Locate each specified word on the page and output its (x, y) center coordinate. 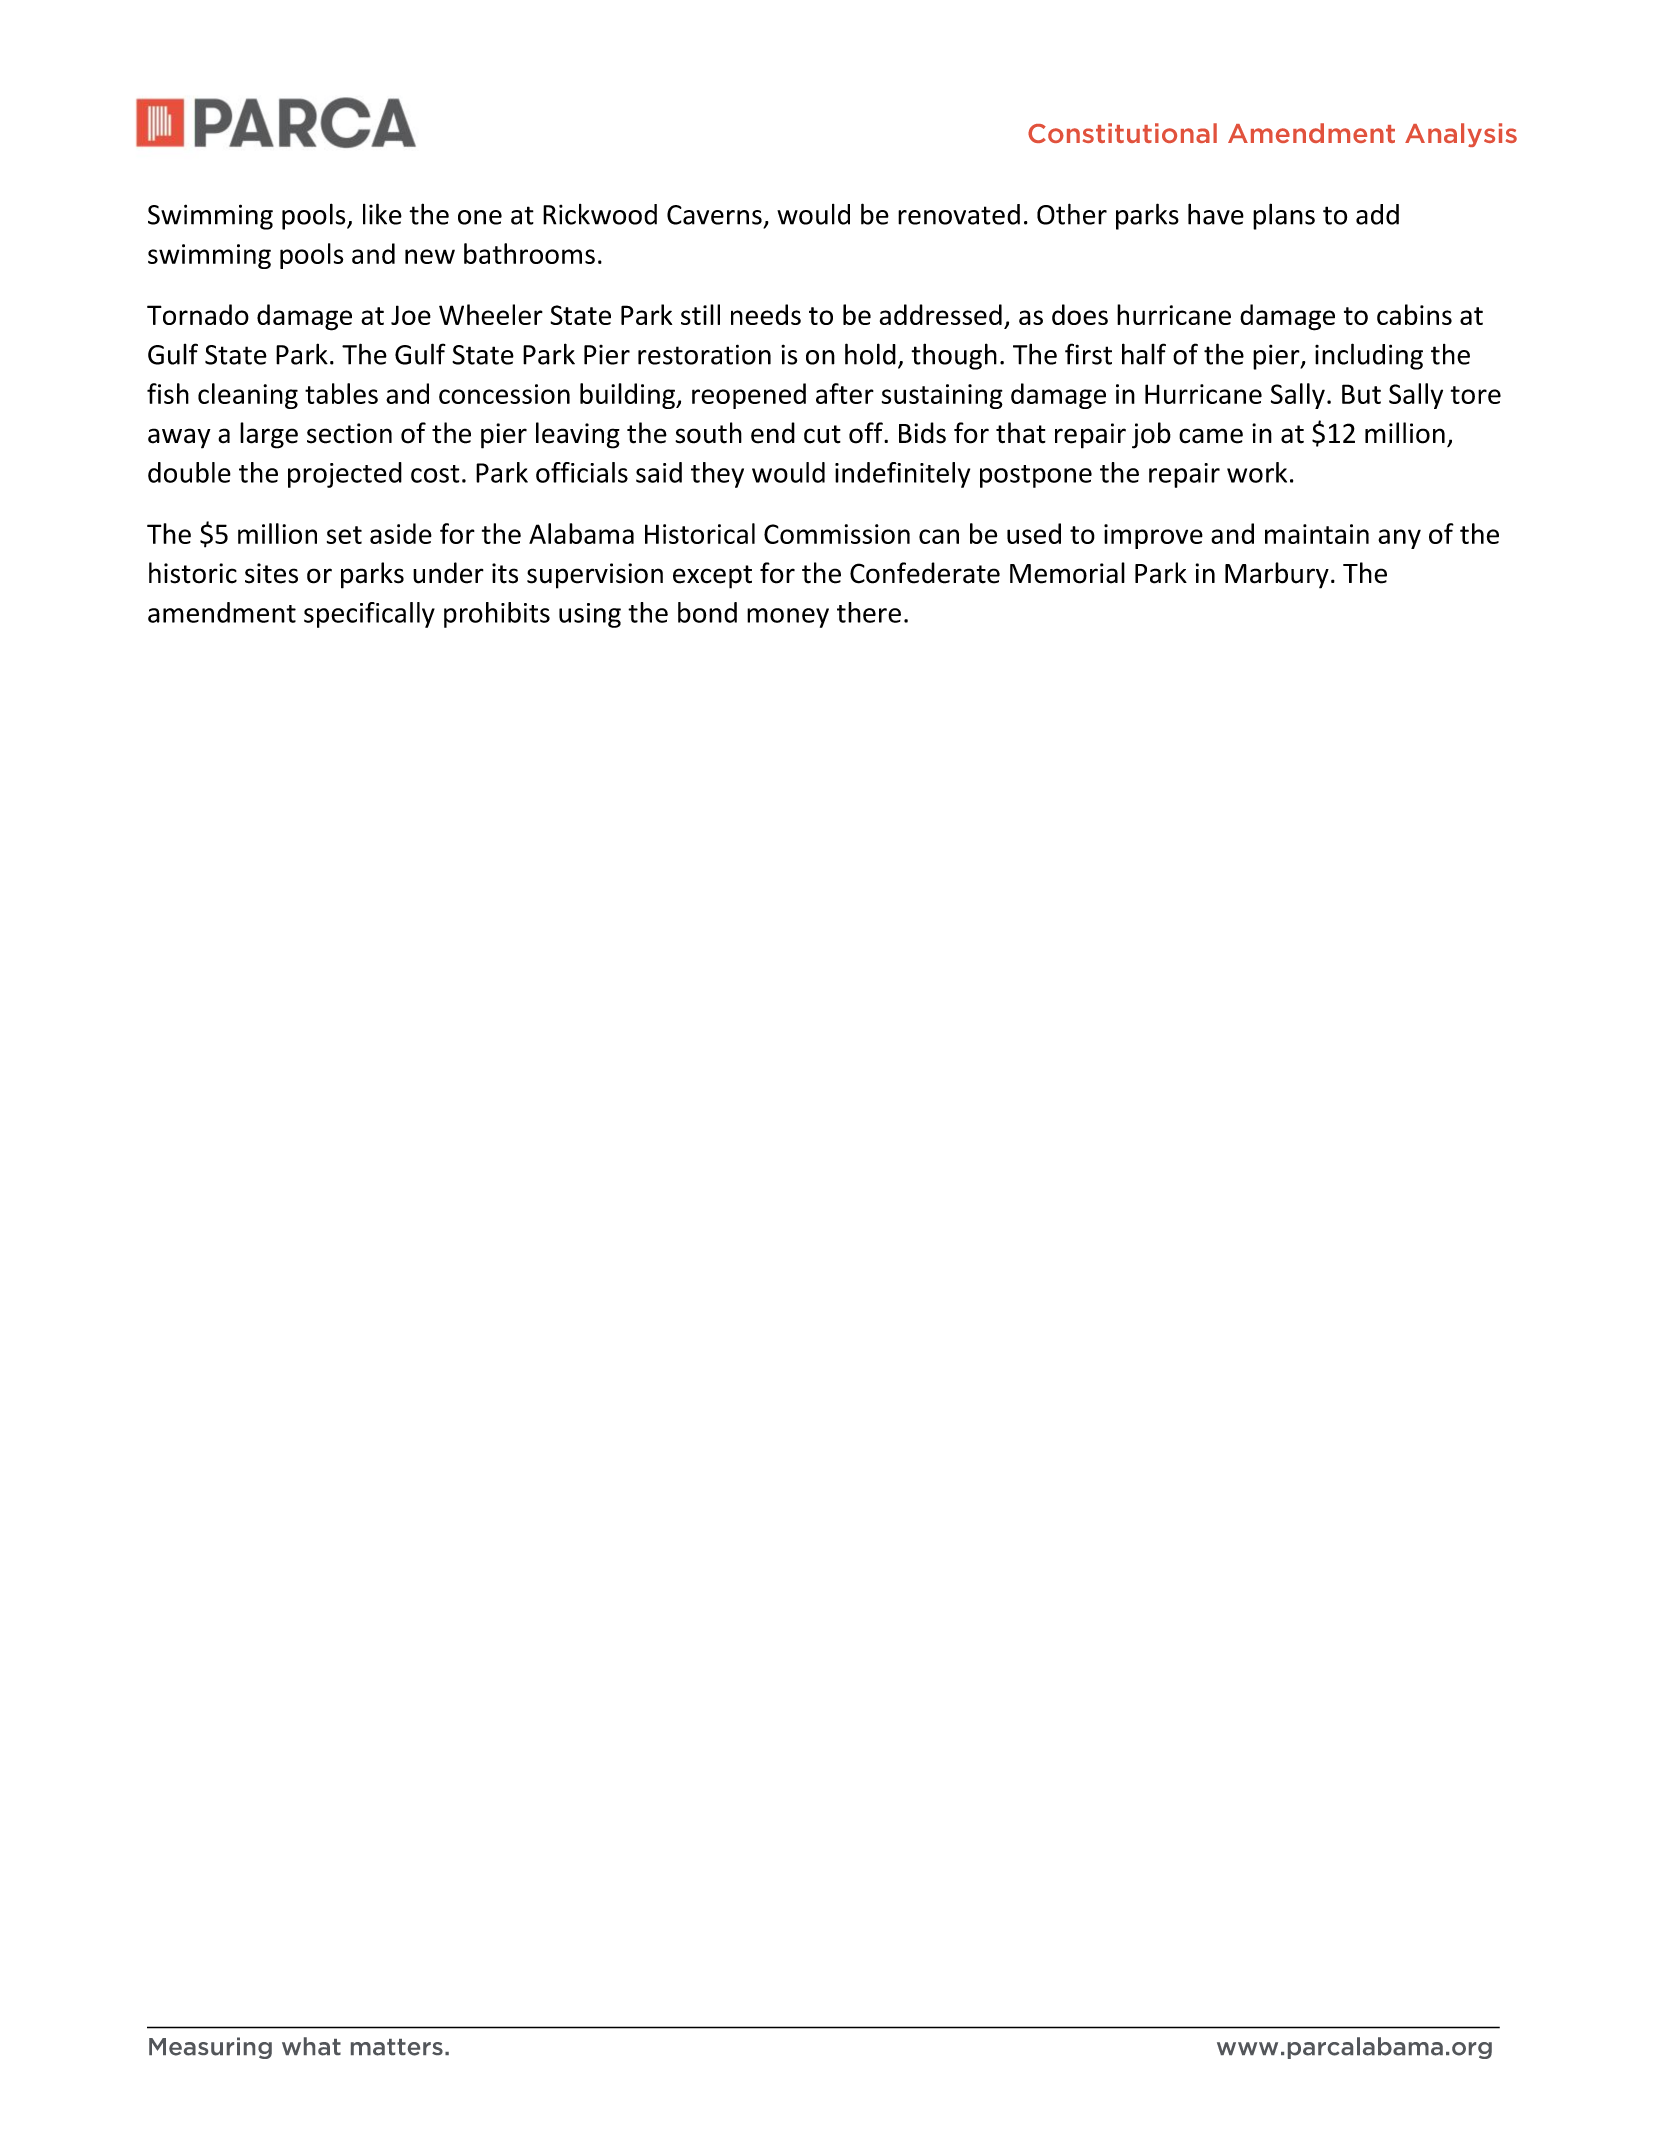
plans (1284, 216)
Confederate (925, 573)
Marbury (1277, 575)
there (869, 612)
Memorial (1067, 573)
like (382, 214)
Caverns (714, 215)
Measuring (210, 2048)
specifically (369, 615)
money (788, 618)
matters (397, 2047)
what (311, 2046)
